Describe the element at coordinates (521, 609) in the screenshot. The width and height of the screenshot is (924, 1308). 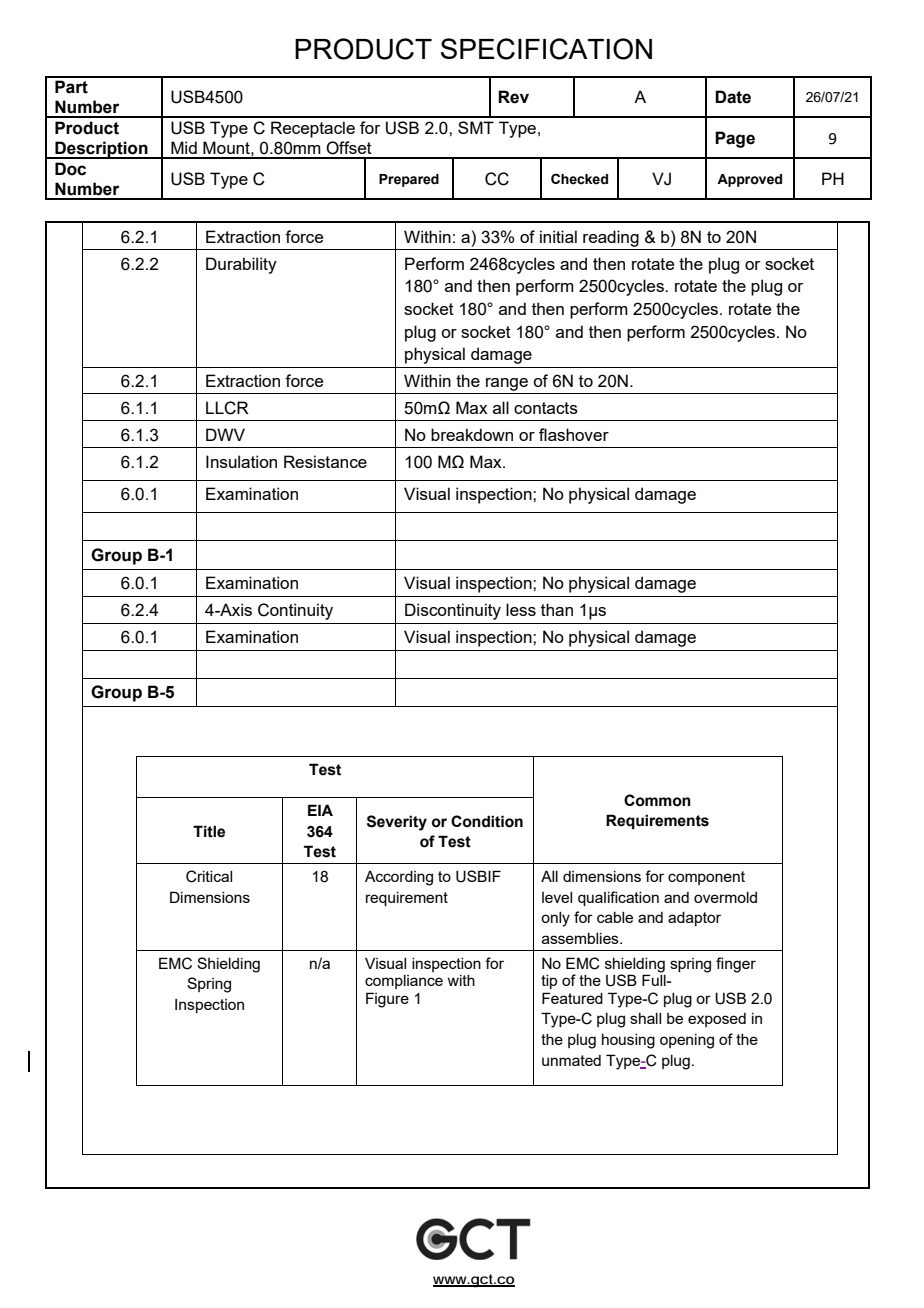
I see `less` at that location.
